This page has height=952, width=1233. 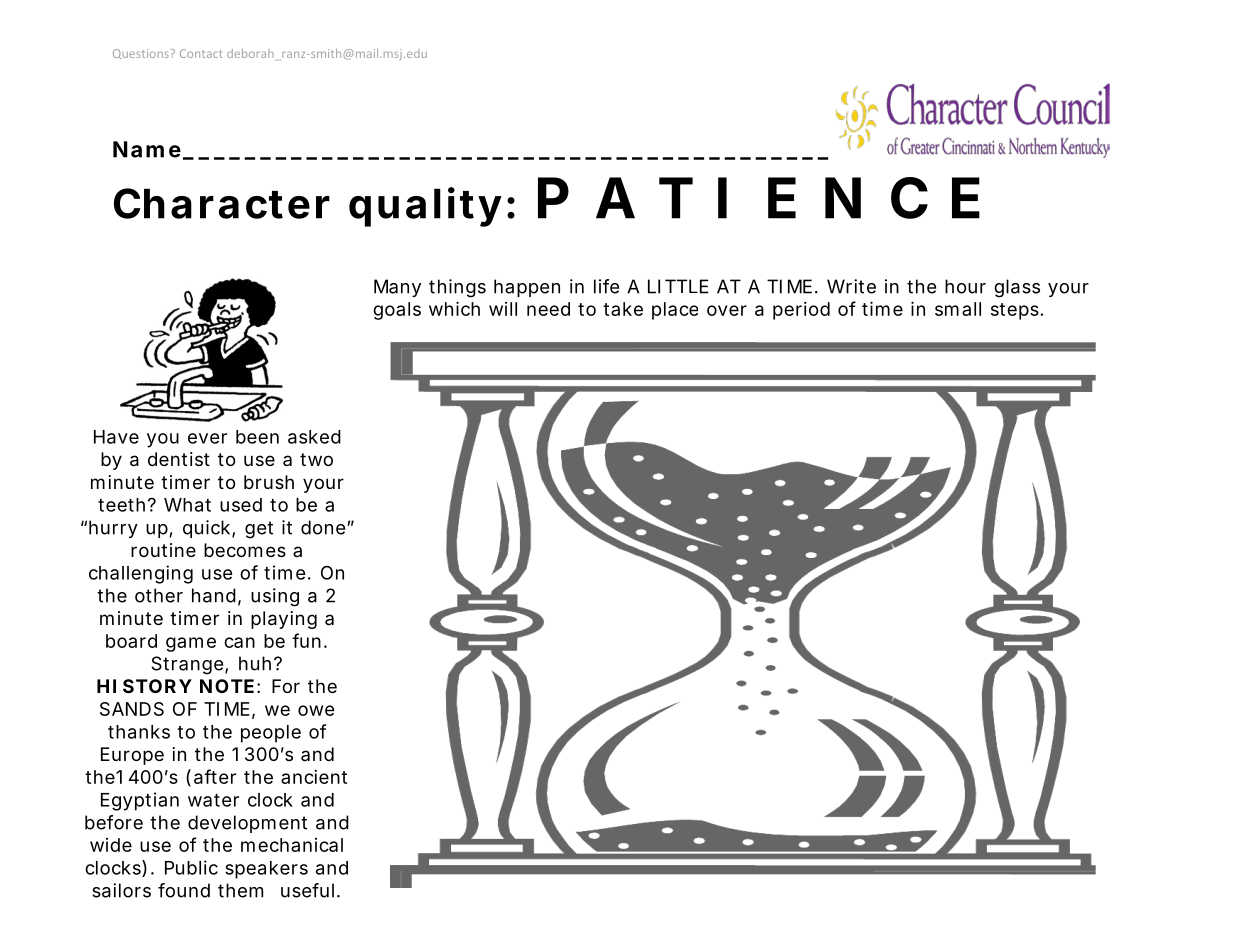 What do you see at coordinates (851, 286) in the page?
I see `Write` at bounding box center [851, 286].
